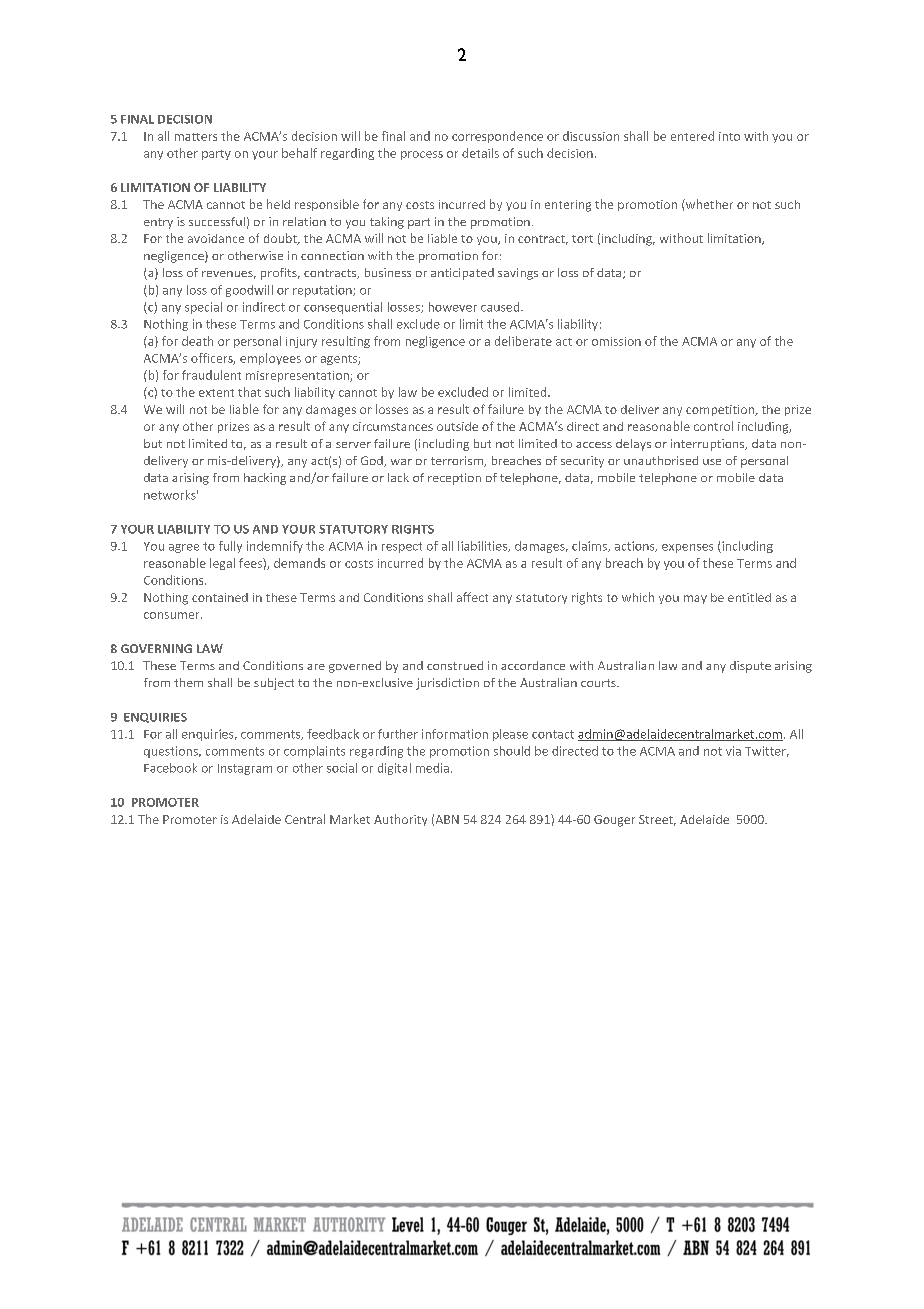  What do you see at coordinates (453, 307) in the image?
I see `however` at bounding box center [453, 307].
